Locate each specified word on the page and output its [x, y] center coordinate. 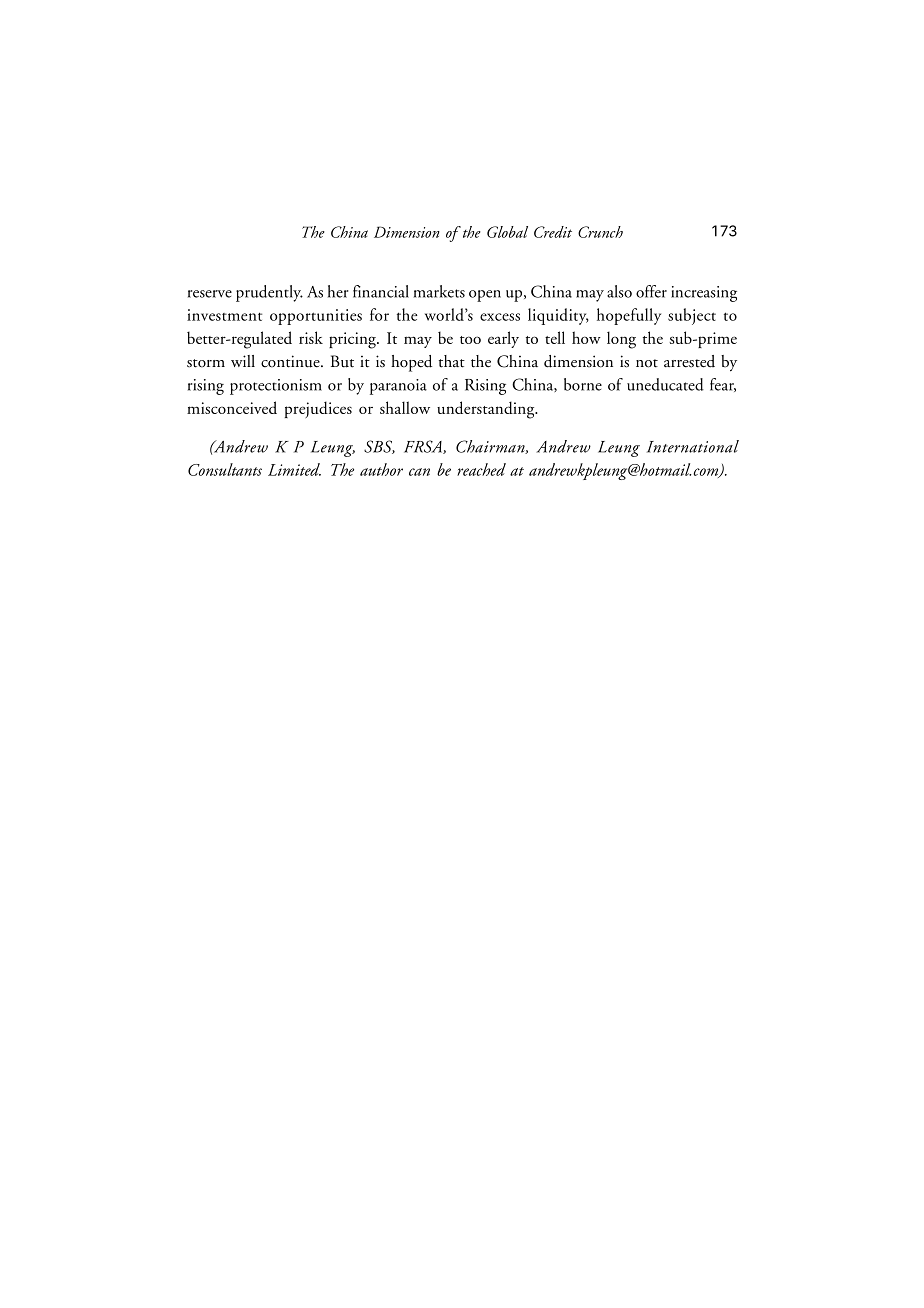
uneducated [665, 384]
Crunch [600, 232]
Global [507, 232]
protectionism [276, 387]
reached [481, 469]
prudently [269, 293]
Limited [294, 469]
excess [500, 317]
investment [224, 315]
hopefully [629, 316]
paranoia [398, 387]
